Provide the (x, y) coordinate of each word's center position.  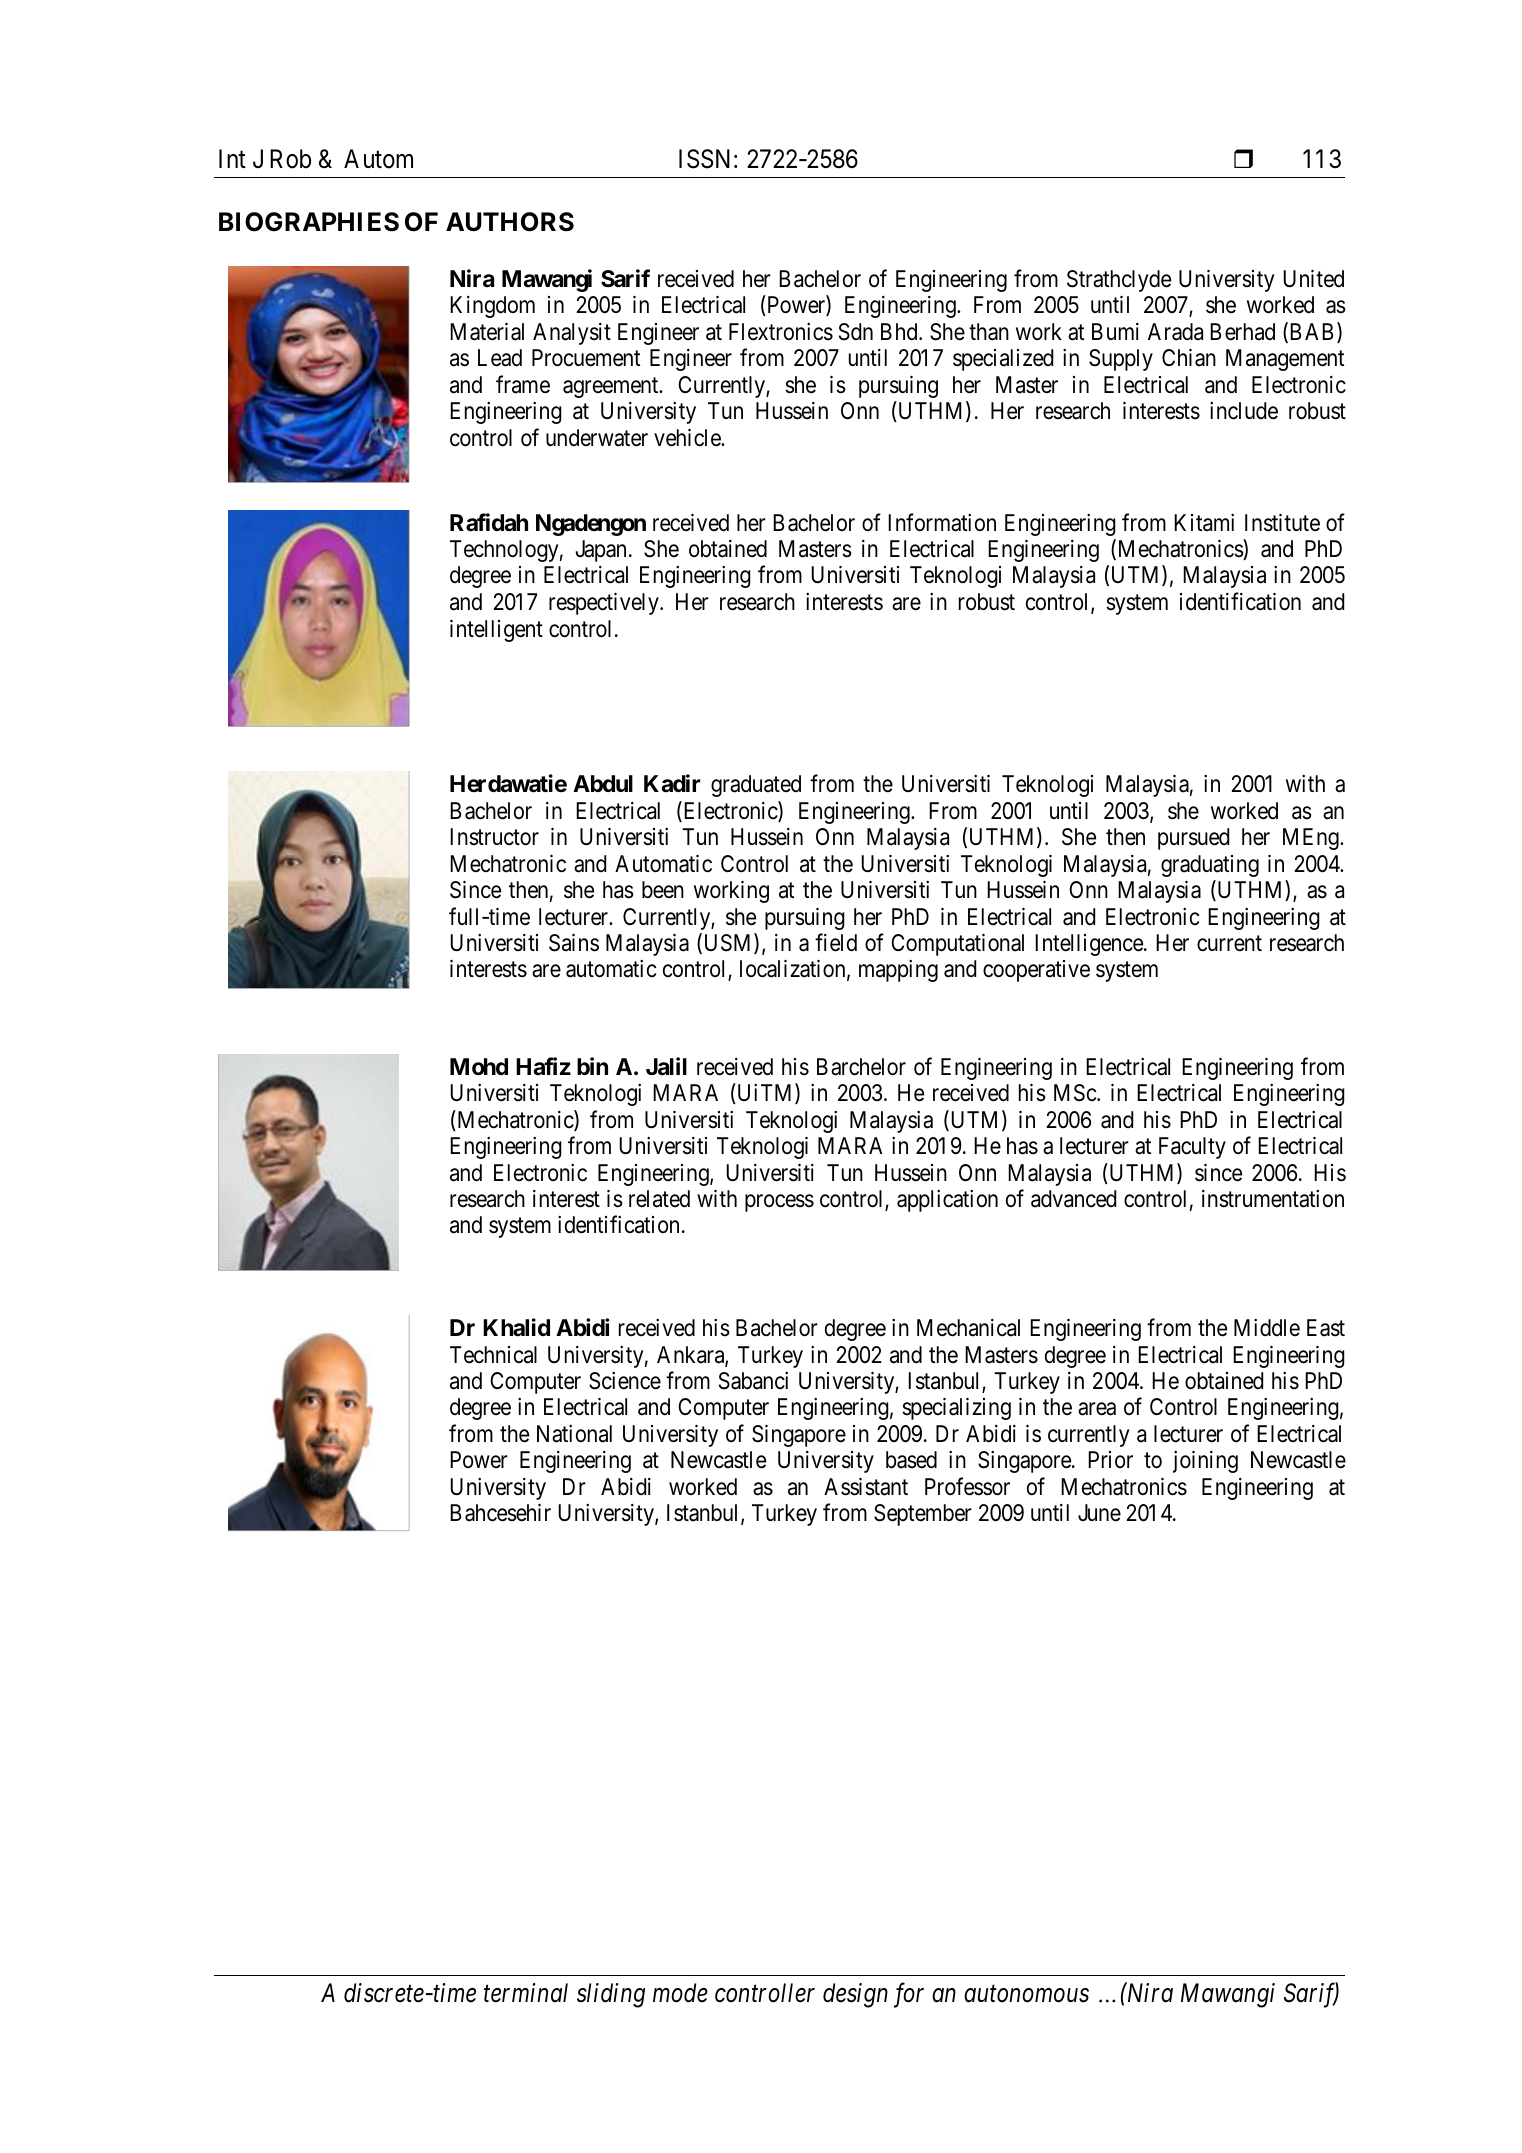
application (947, 1201)
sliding (611, 1995)
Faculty (1192, 1148)
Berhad (1242, 332)
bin (592, 1066)
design (855, 1995)
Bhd (900, 332)
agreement (612, 387)
